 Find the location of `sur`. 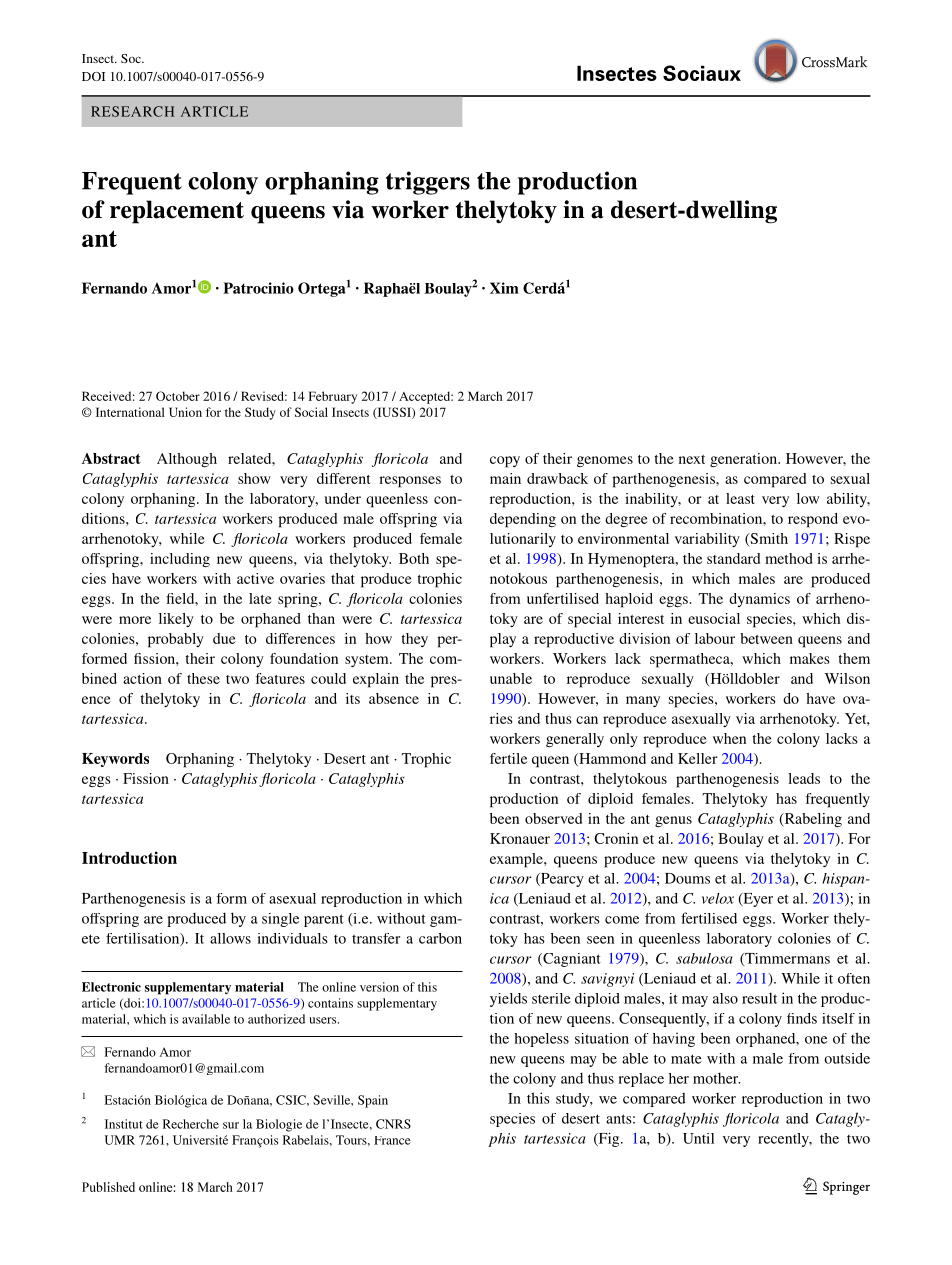

sur is located at coordinates (231, 1125).
